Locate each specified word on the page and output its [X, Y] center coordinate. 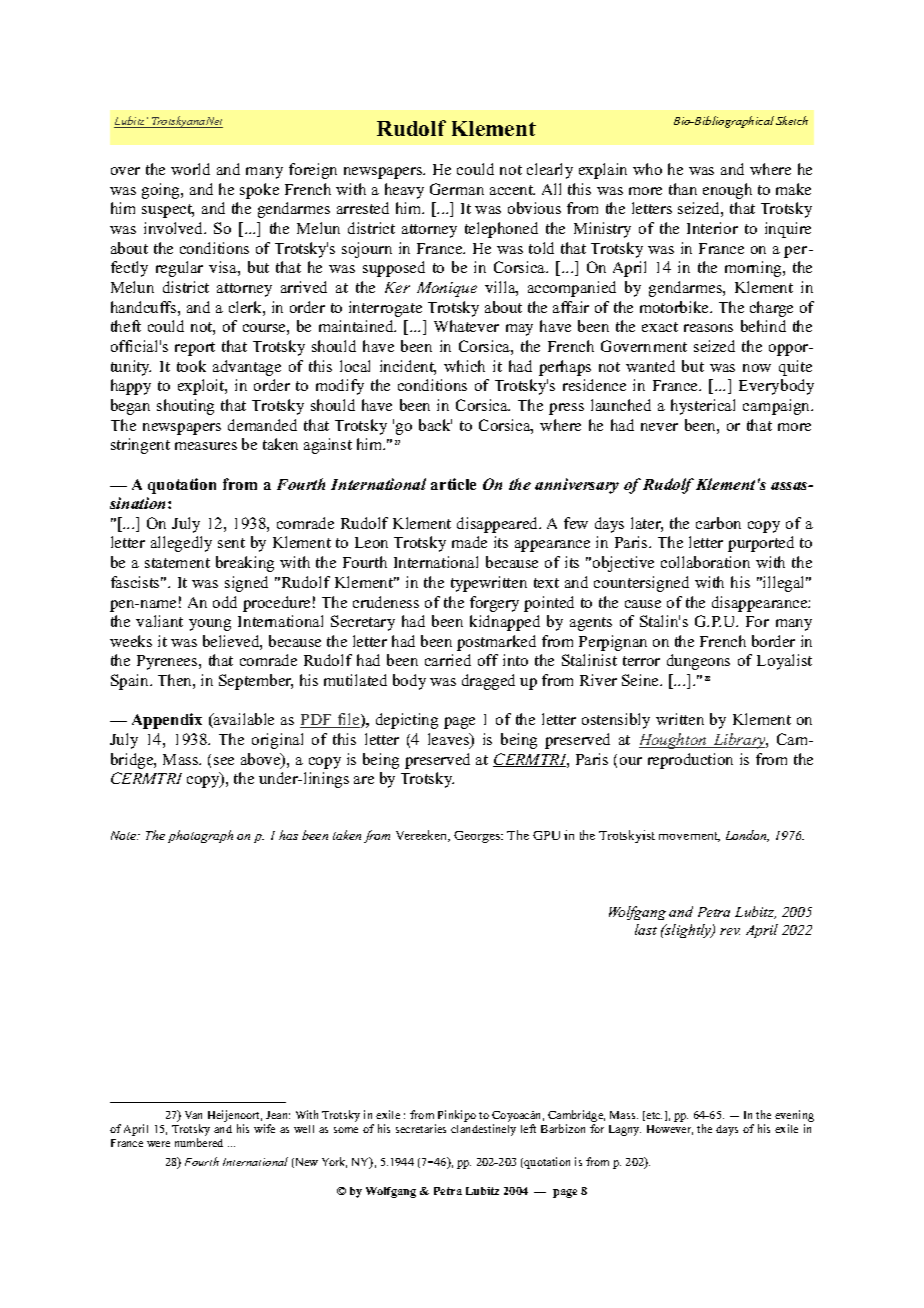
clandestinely [483, 1130]
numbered [199, 1142]
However [670, 1130]
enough [727, 191]
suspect [168, 211]
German [457, 189]
